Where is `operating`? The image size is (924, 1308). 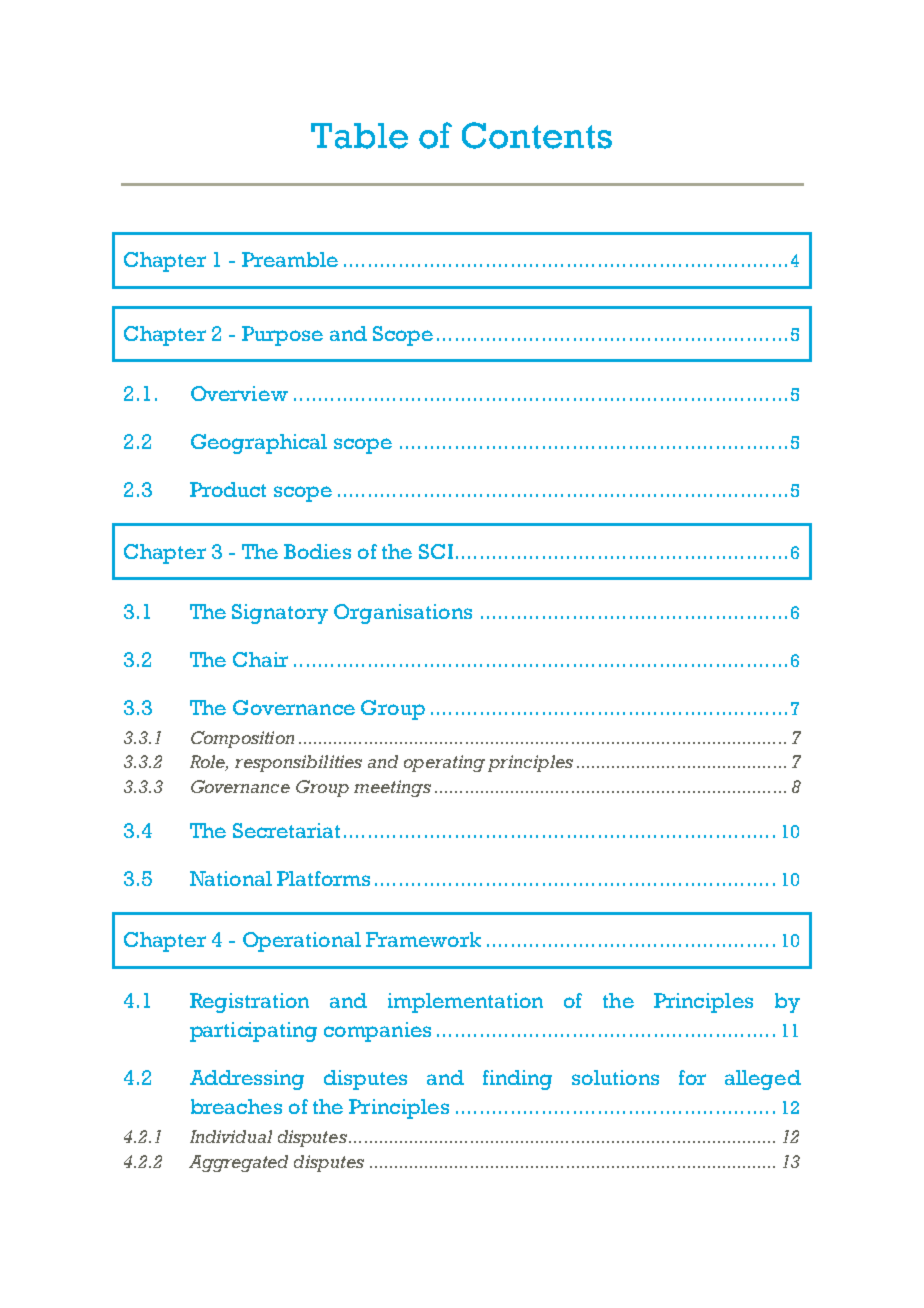
operating is located at coordinates (444, 763).
